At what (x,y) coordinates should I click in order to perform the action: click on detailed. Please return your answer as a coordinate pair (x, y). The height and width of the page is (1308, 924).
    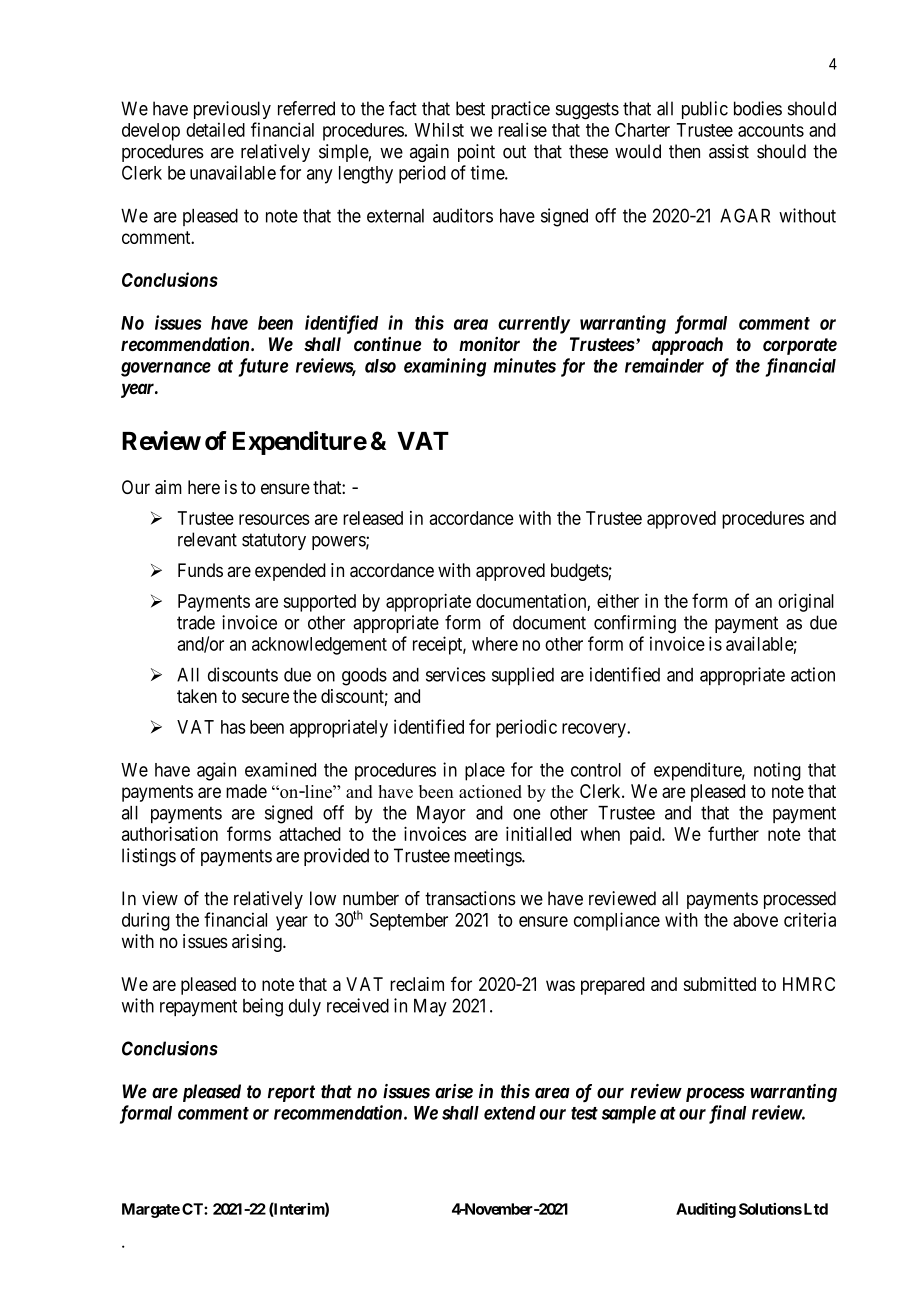
    Looking at the image, I should click on (215, 129).
